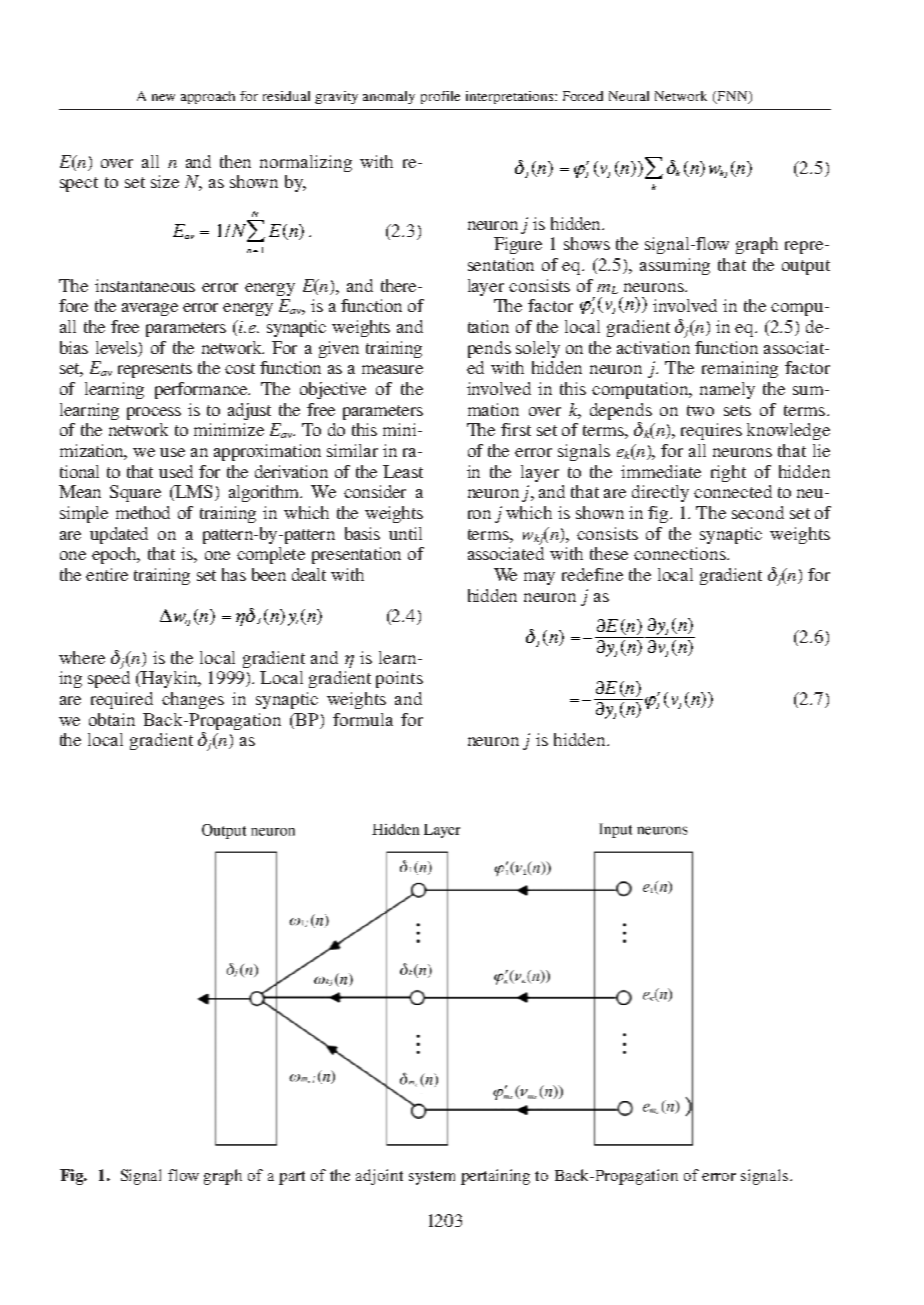 The image size is (924, 1305). Describe the element at coordinates (163, 97) in the screenshot. I see `new` at that location.
